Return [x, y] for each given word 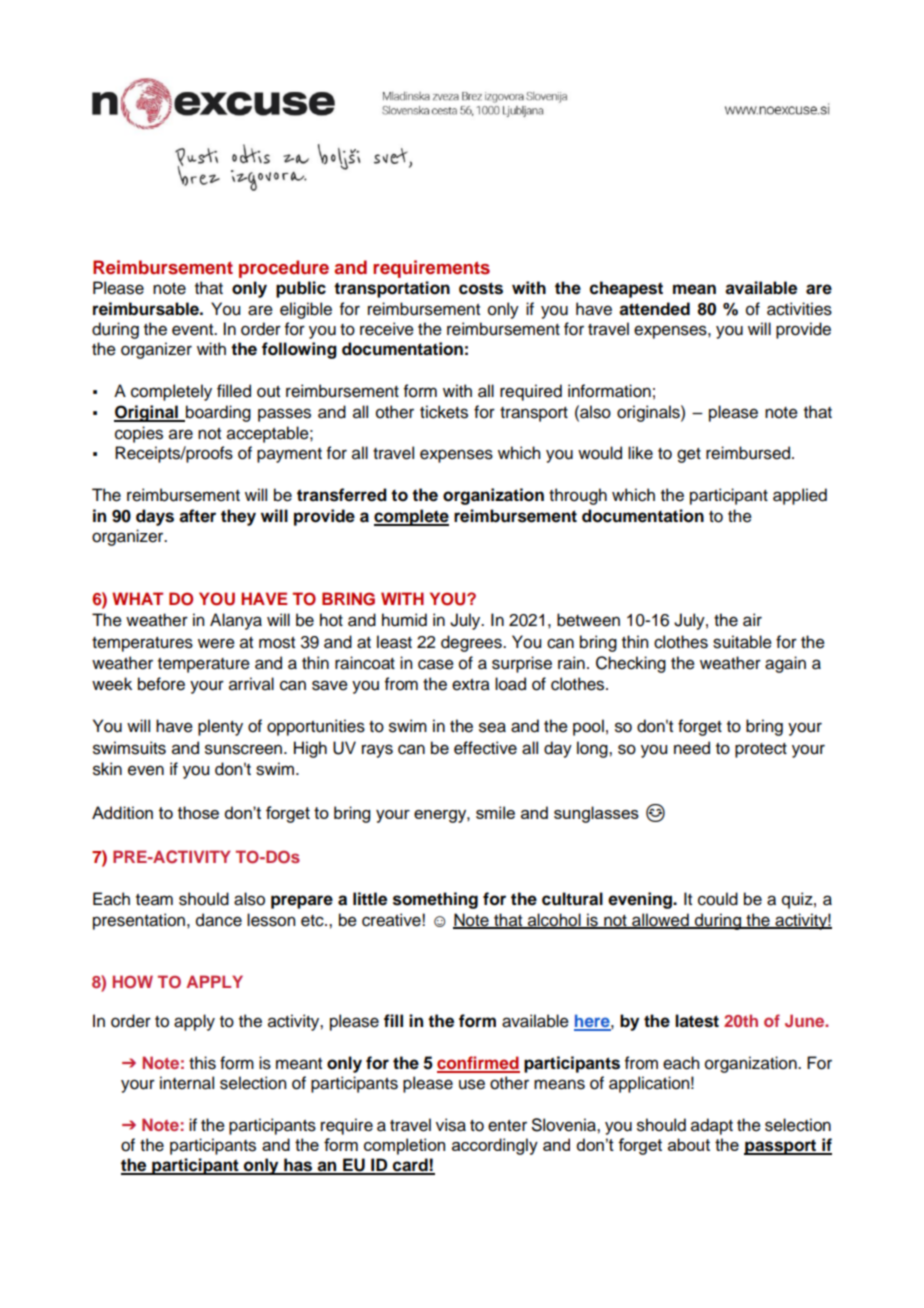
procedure [284, 269]
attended [654, 309]
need [692, 748]
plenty [220, 727]
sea [492, 727]
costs [481, 288]
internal [187, 1083]
